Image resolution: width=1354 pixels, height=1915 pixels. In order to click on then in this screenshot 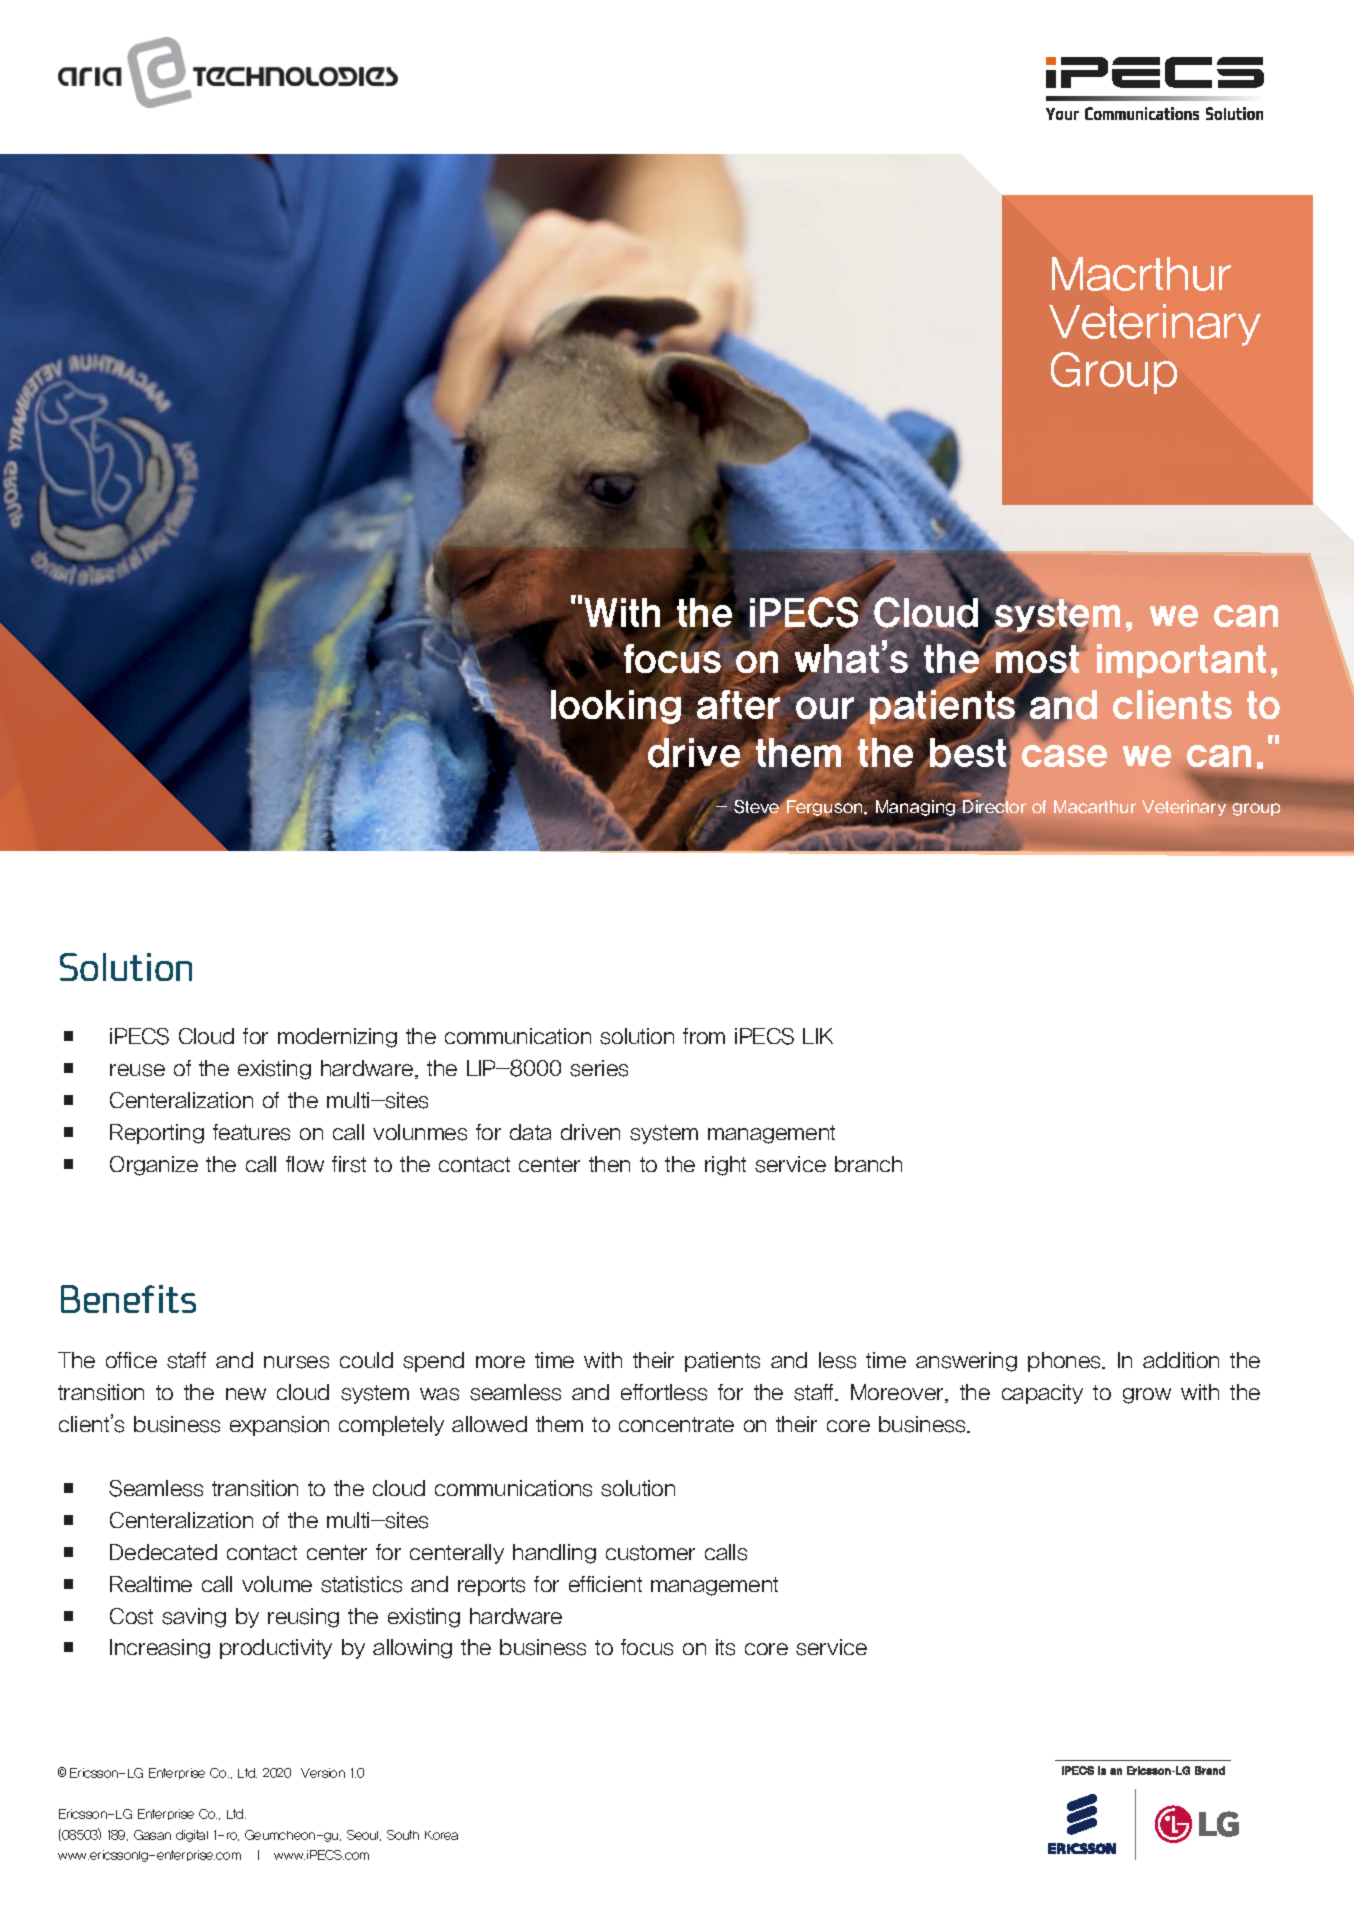, I will do `click(609, 1164)`.
